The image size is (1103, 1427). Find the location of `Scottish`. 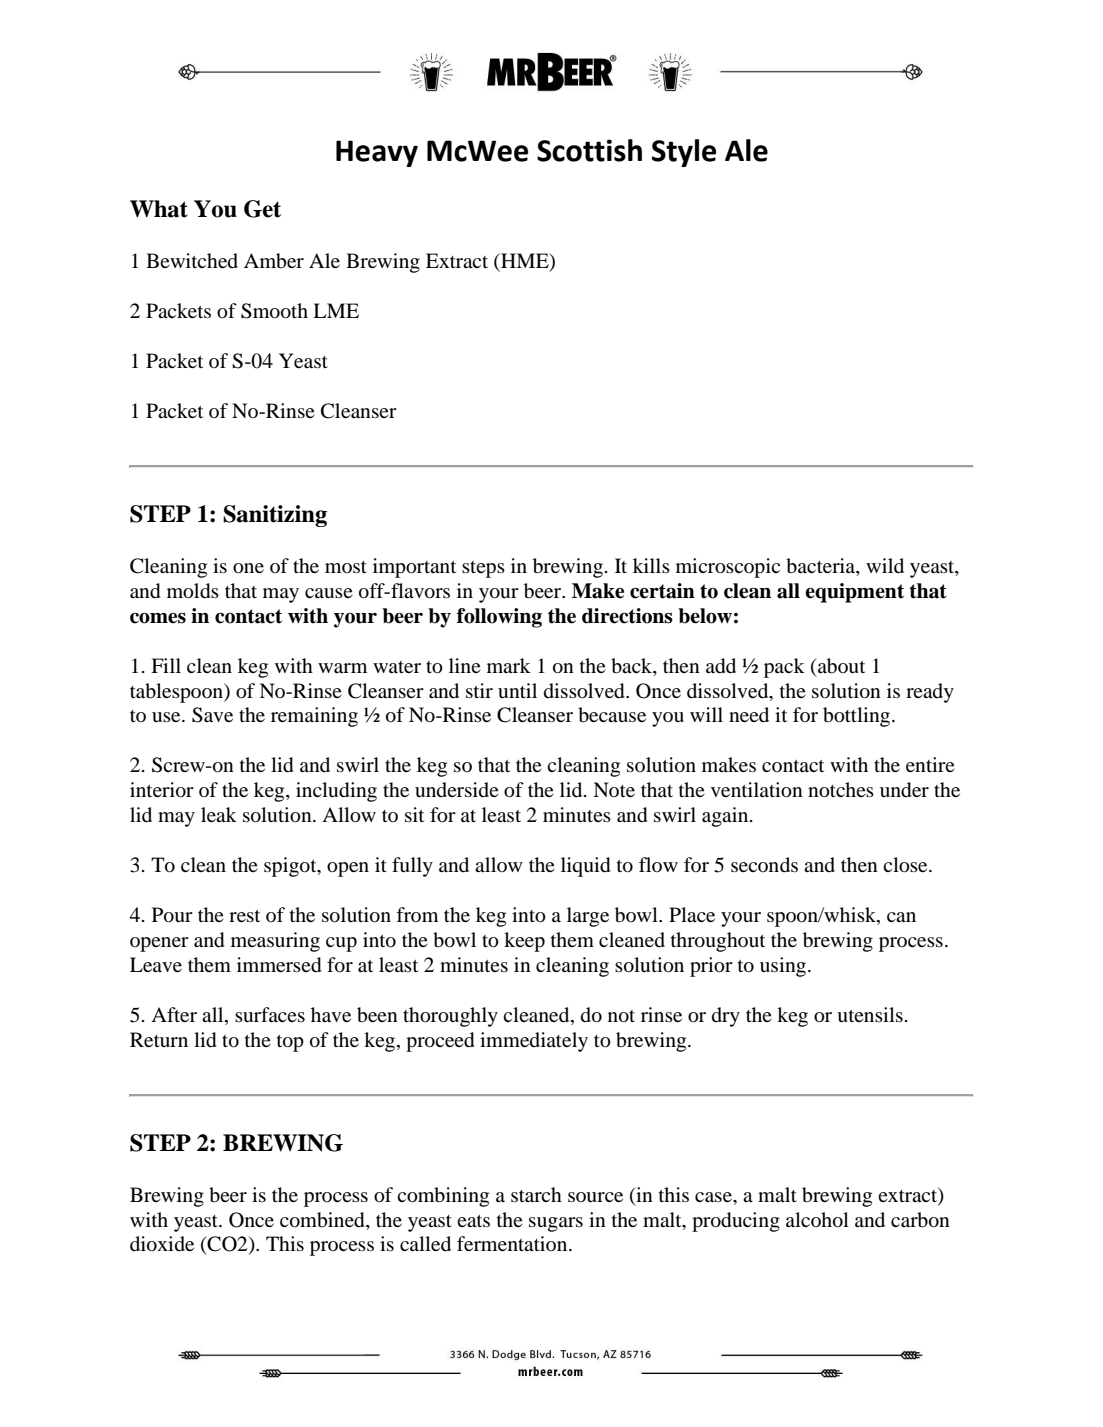

Scottish is located at coordinates (589, 150).
